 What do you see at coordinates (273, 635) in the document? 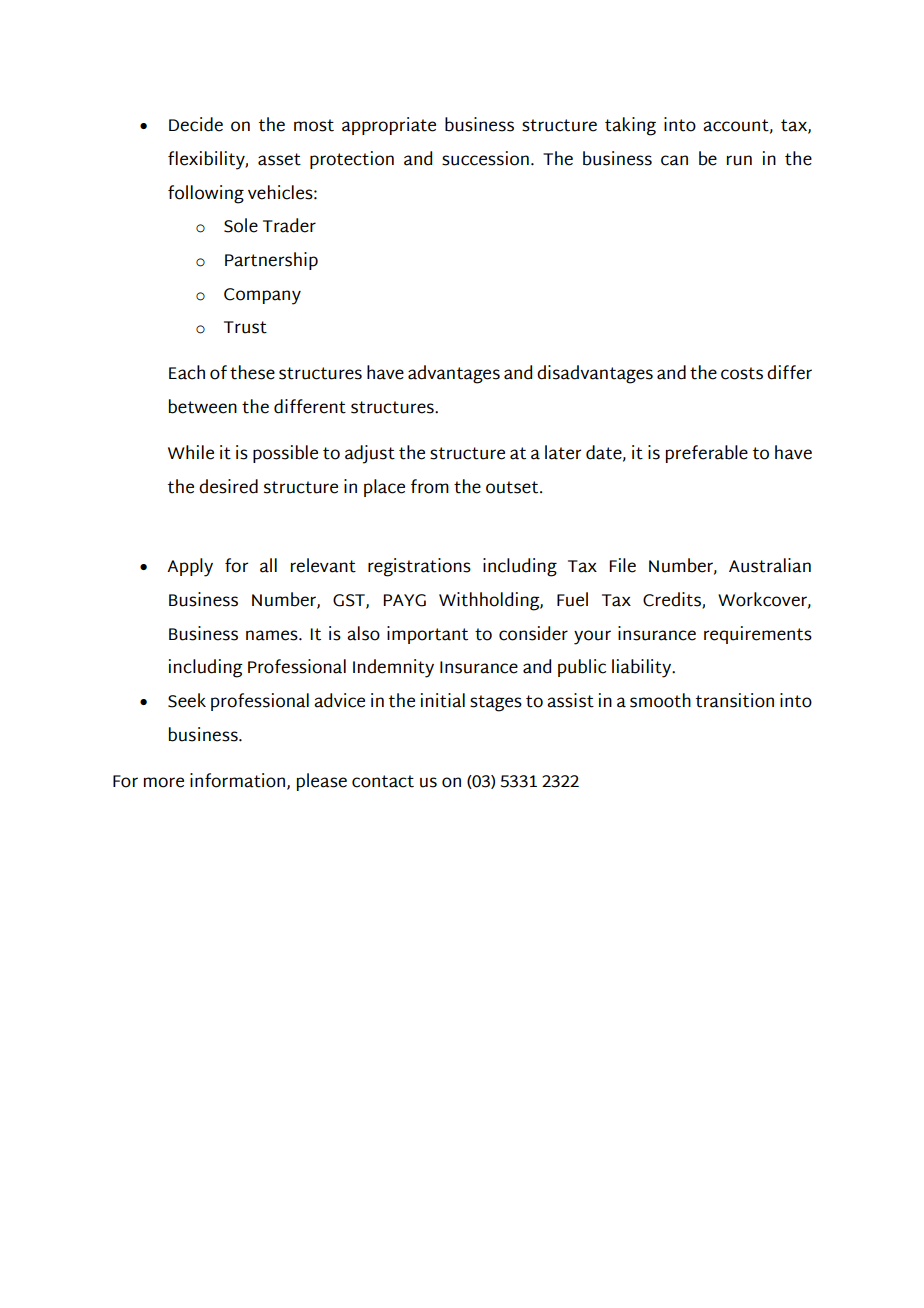
I see `names` at bounding box center [273, 635].
